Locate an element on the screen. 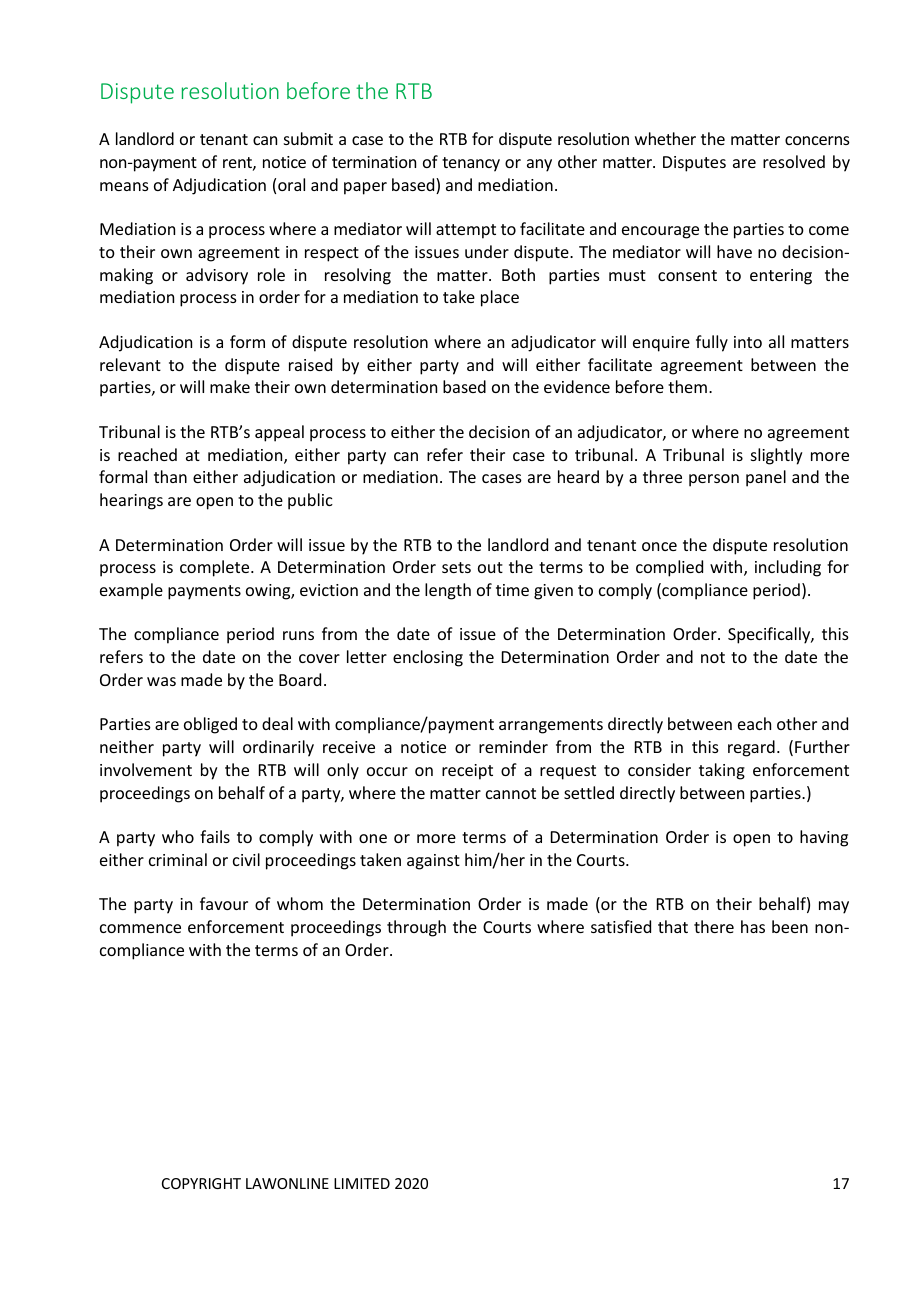  resolved is located at coordinates (794, 161).
